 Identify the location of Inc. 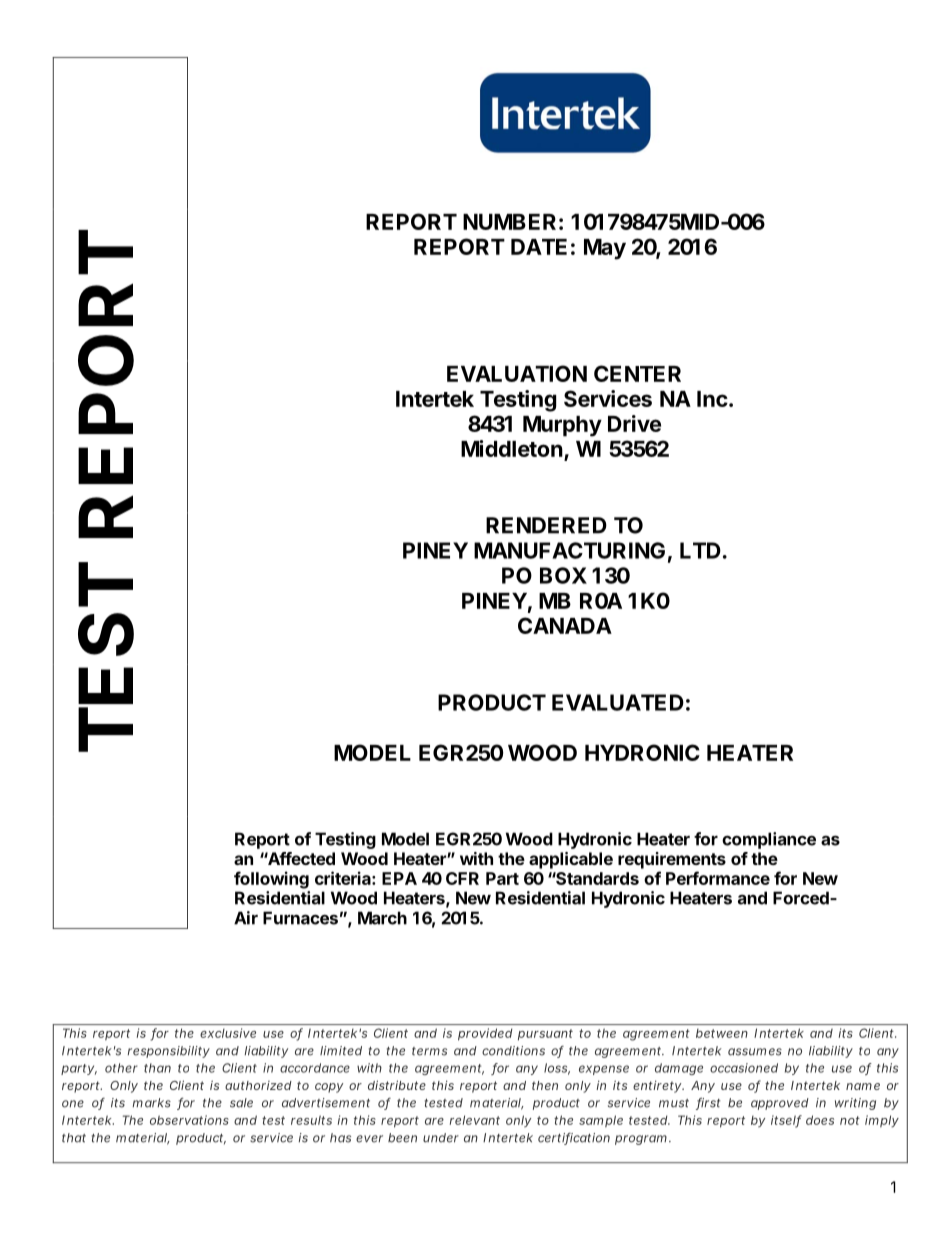
(712, 399).
